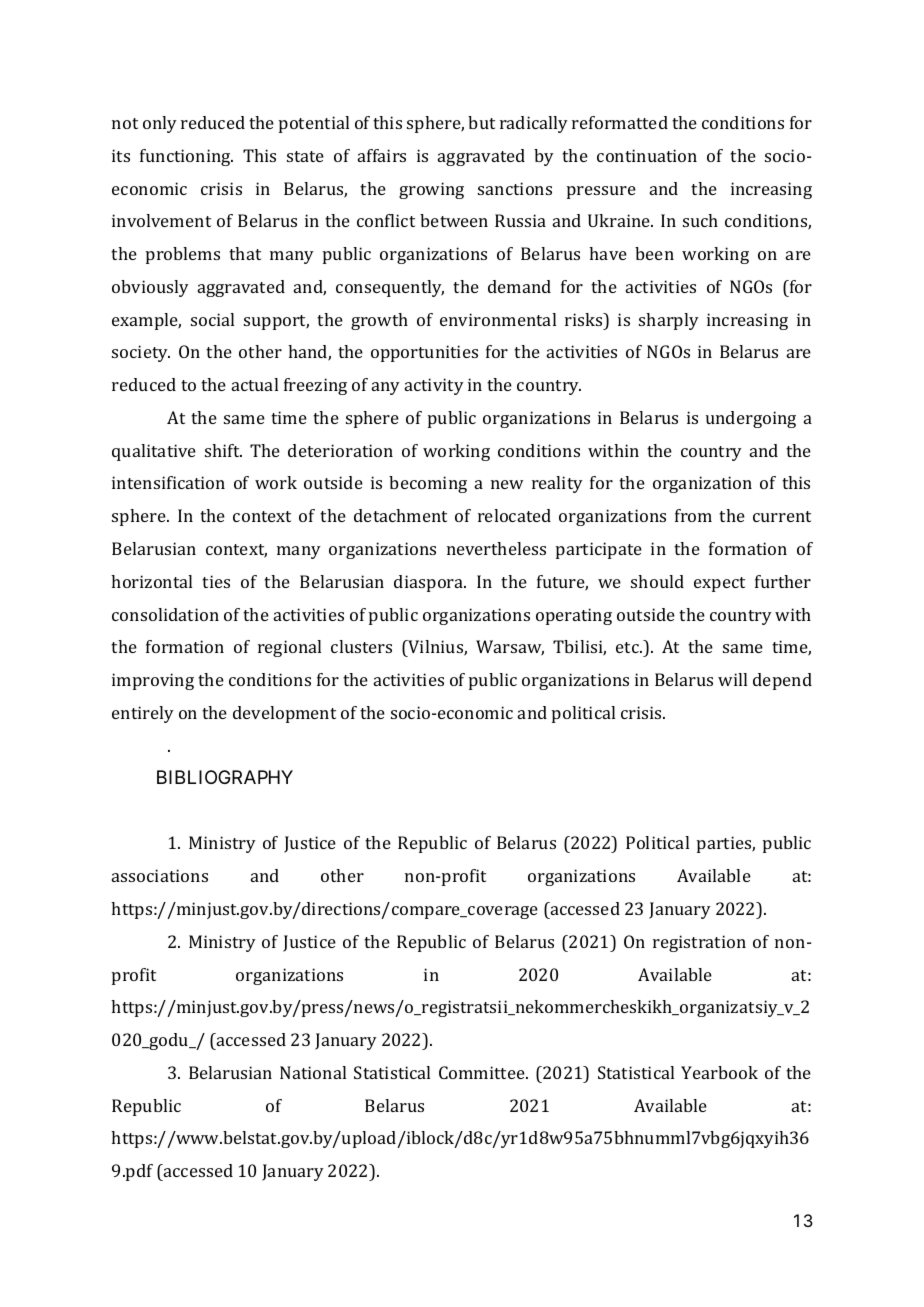 The image size is (924, 1307). I want to click on continuation, so click(647, 155).
